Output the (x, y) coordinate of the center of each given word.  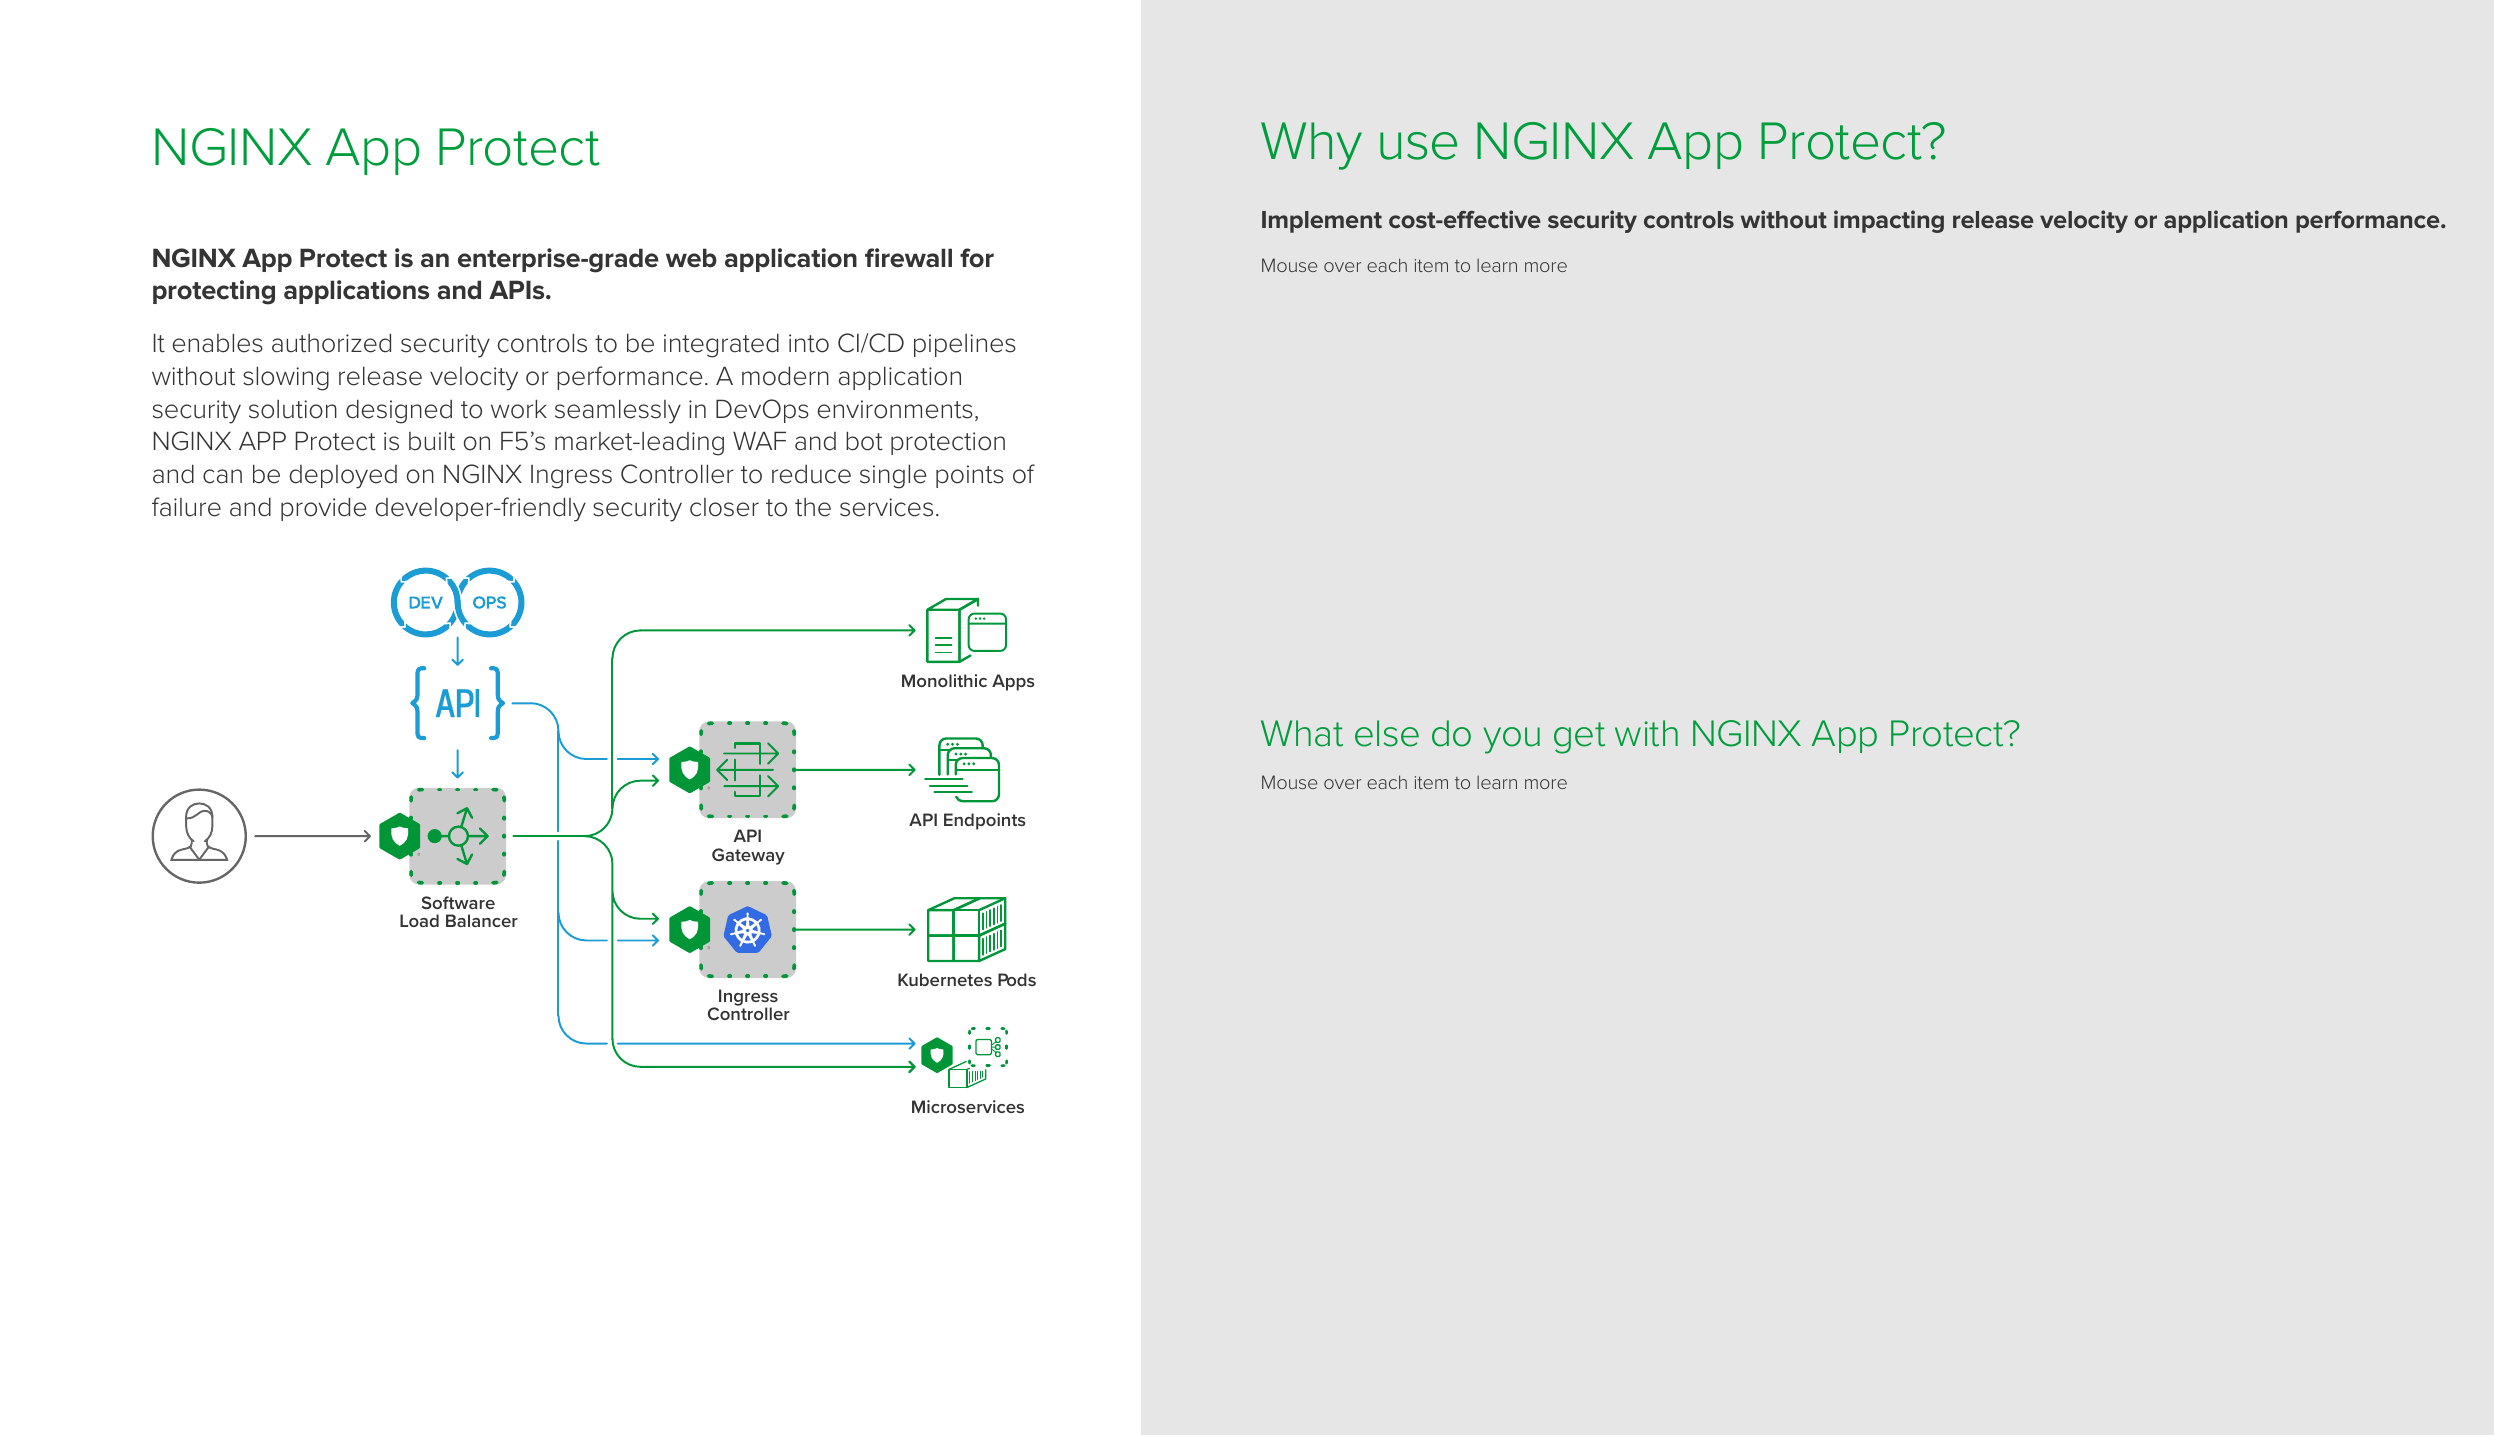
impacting (1889, 221)
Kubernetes (945, 979)
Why (1311, 146)
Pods (1017, 979)
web (691, 258)
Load (419, 920)
